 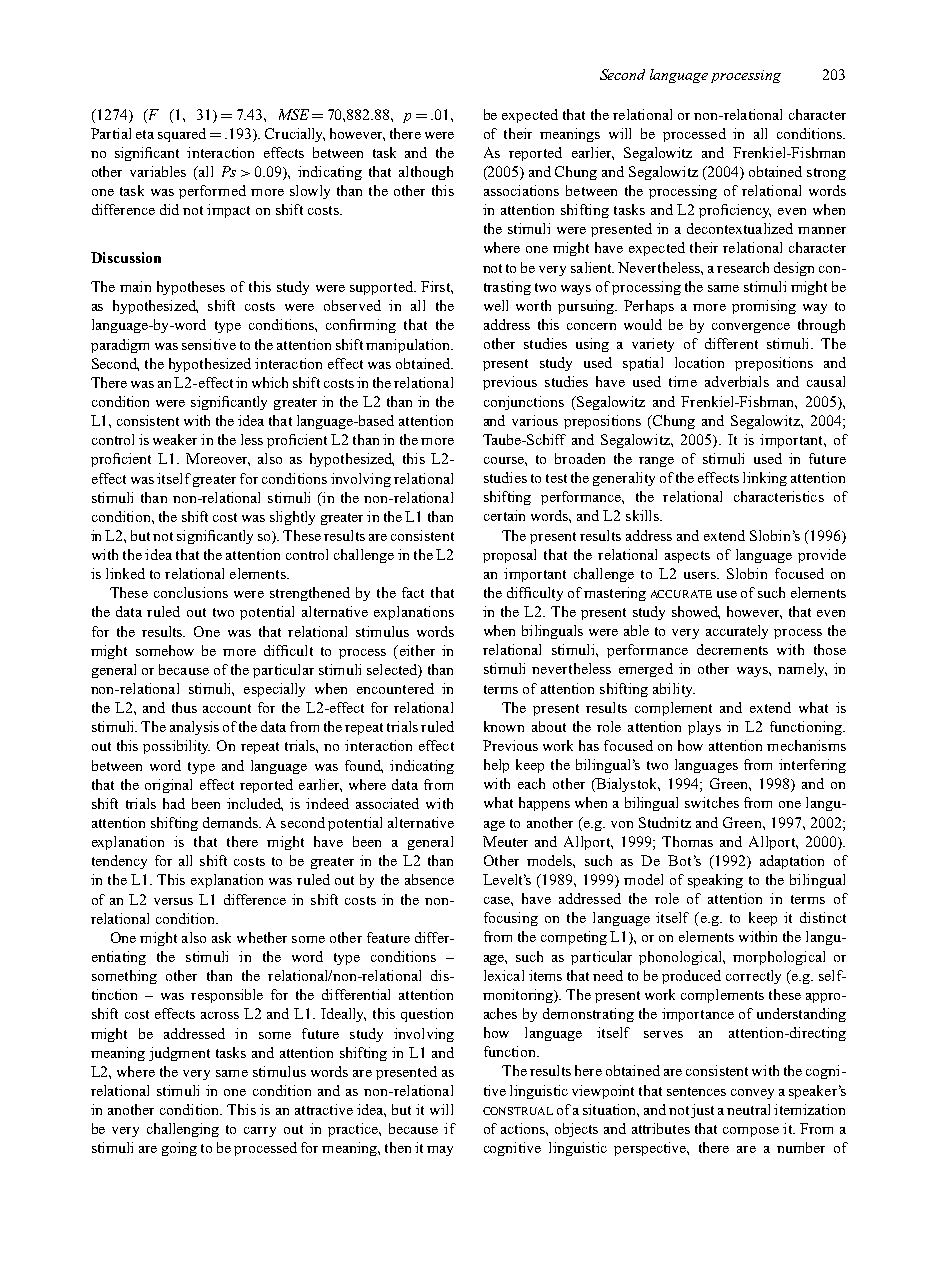 What do you see at coordinates (182, 135) in the document?
I see `squared` at bounding box center [182, 135].
